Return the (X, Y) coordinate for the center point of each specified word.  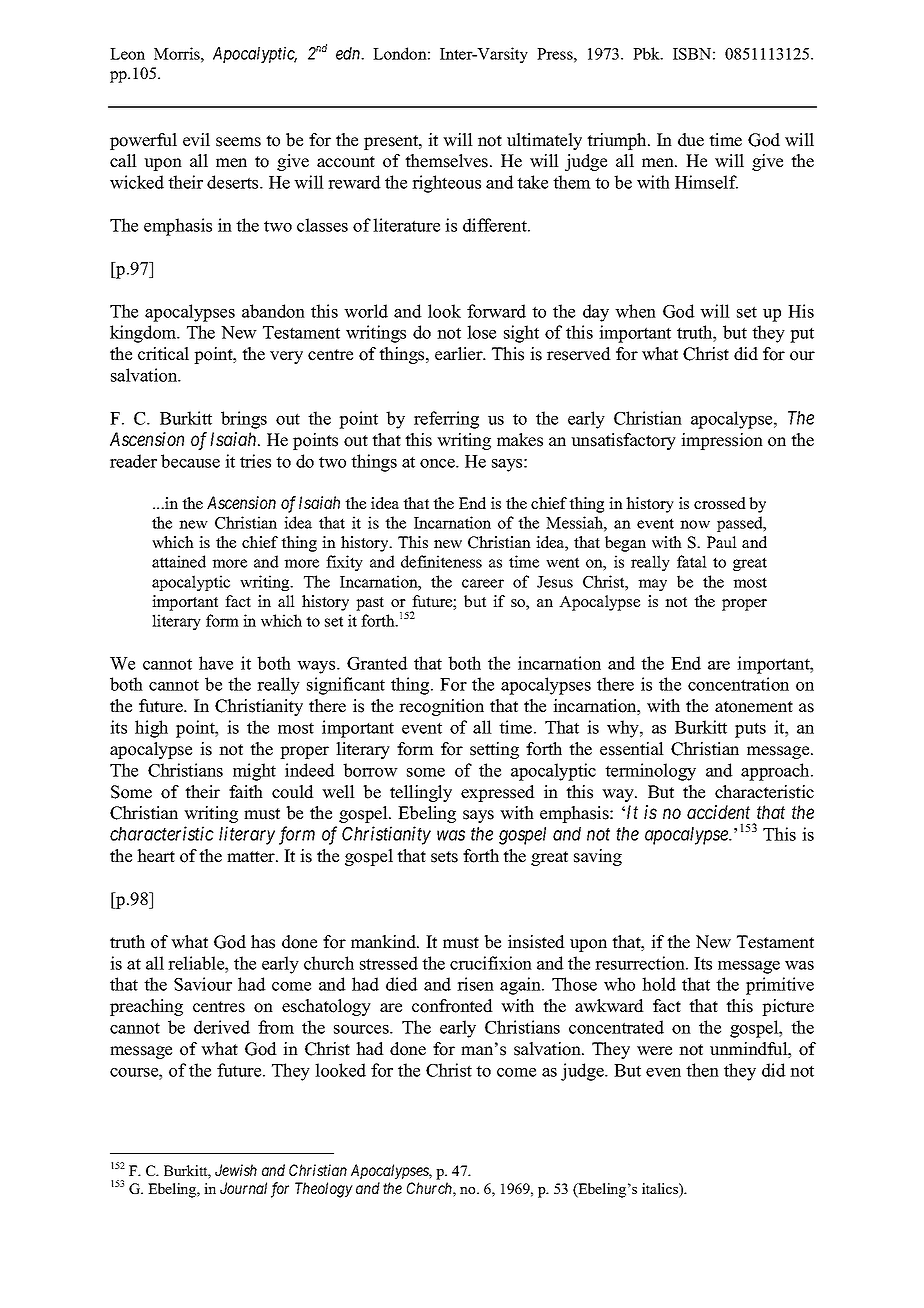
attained (179, 561)
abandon (273, 311)
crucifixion (491, 963)
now (695, 524)
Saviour (203, 984)
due (691, 140)
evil (196, 140)
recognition (441, 707)
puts (750, 730)
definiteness (441, 561)
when (635, 311)
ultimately (544, 141)
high (151, 729)
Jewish (236, 1170)
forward (496, 311)
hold (659, 984)
